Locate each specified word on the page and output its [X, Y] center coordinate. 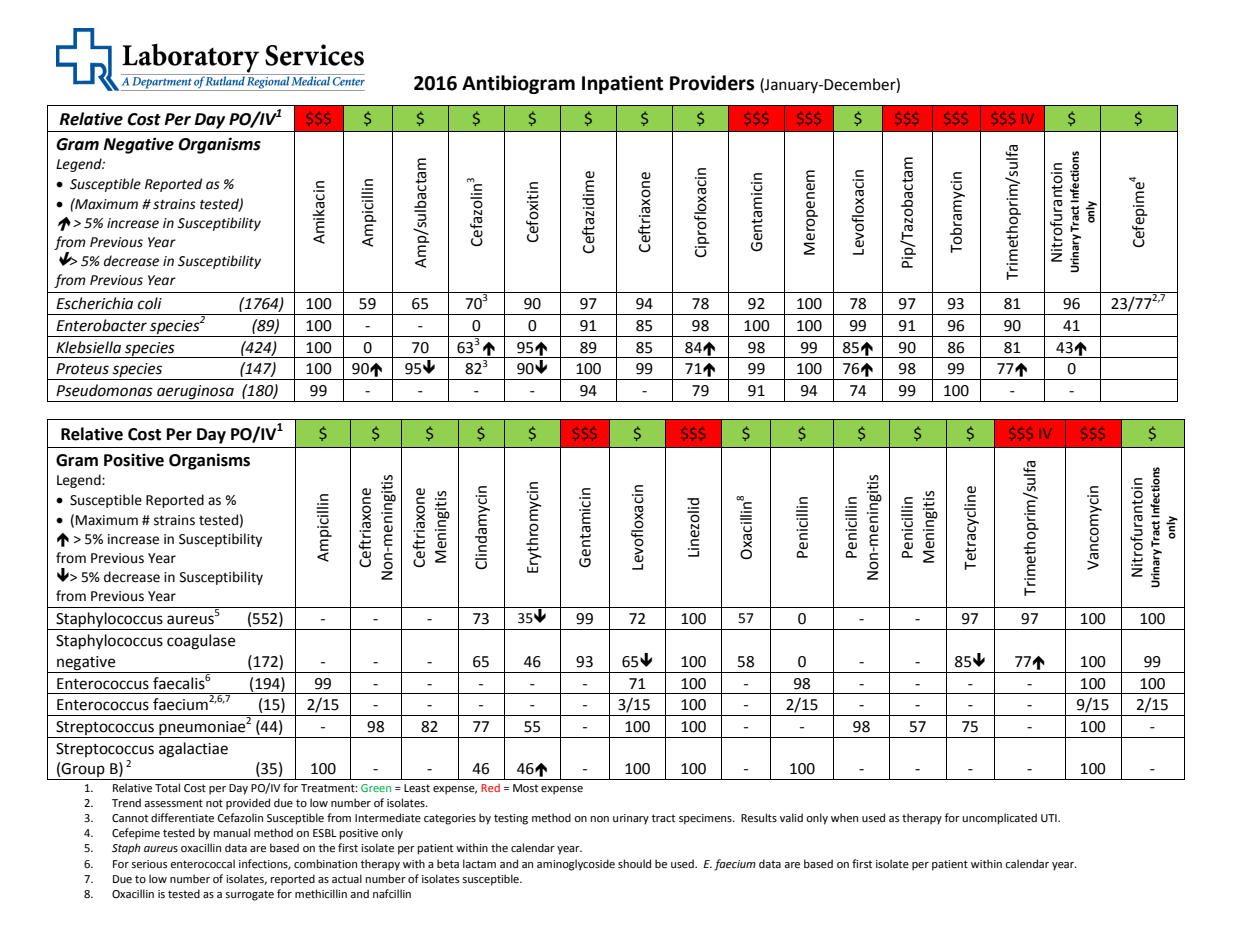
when [844, 818]
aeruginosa [195, 393]
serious [149, 864]
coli [150, 303]
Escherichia [94, 303]
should [634, 863]
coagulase [201, 642]
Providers [712, 83]
